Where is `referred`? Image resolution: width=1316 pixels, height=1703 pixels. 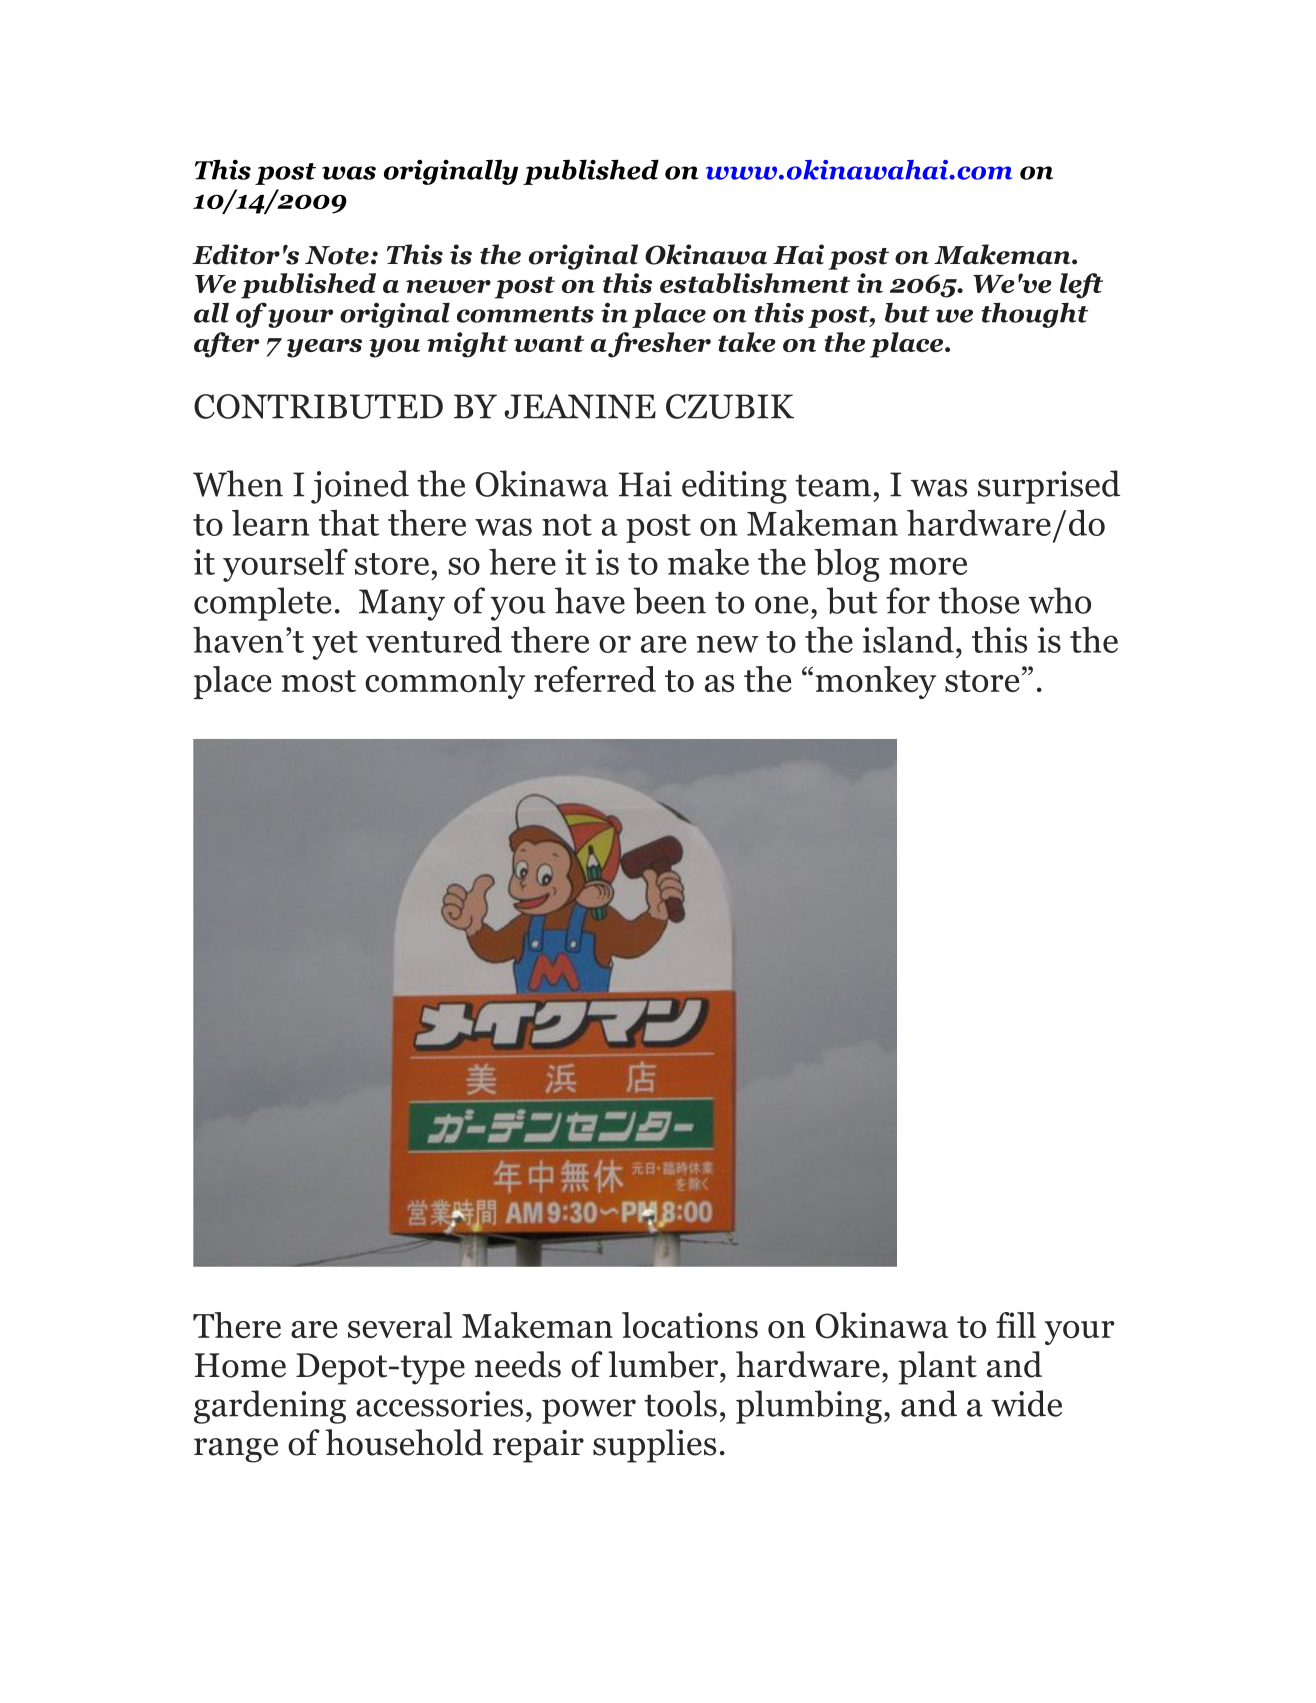 referred is located at coordinates (595, 679).
